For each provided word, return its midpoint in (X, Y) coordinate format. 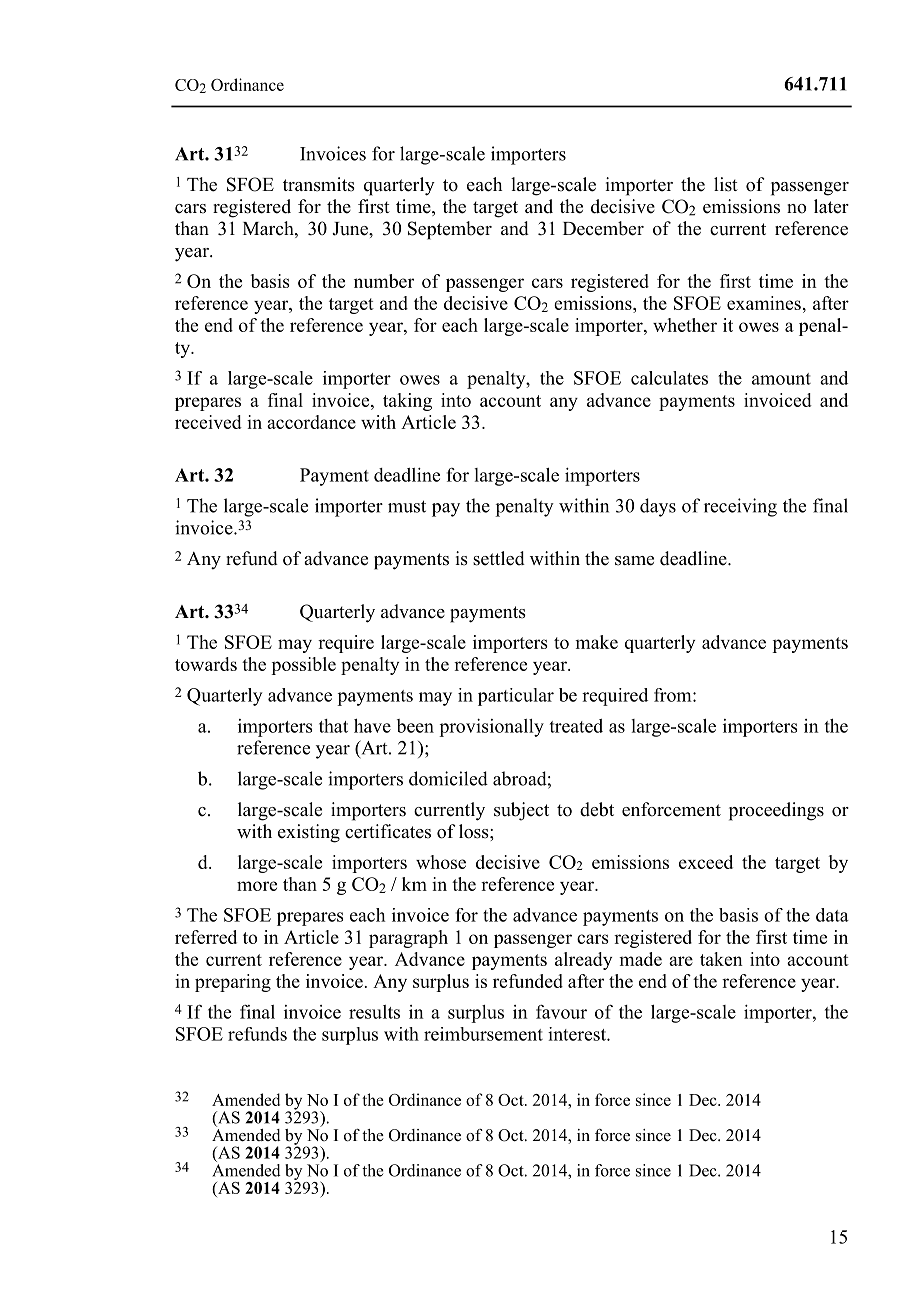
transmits (319, 184)
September (450, 230)
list (726, 184)
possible (303, 666)
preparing (233, 983)
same (634, 561)
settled (499, 558)
